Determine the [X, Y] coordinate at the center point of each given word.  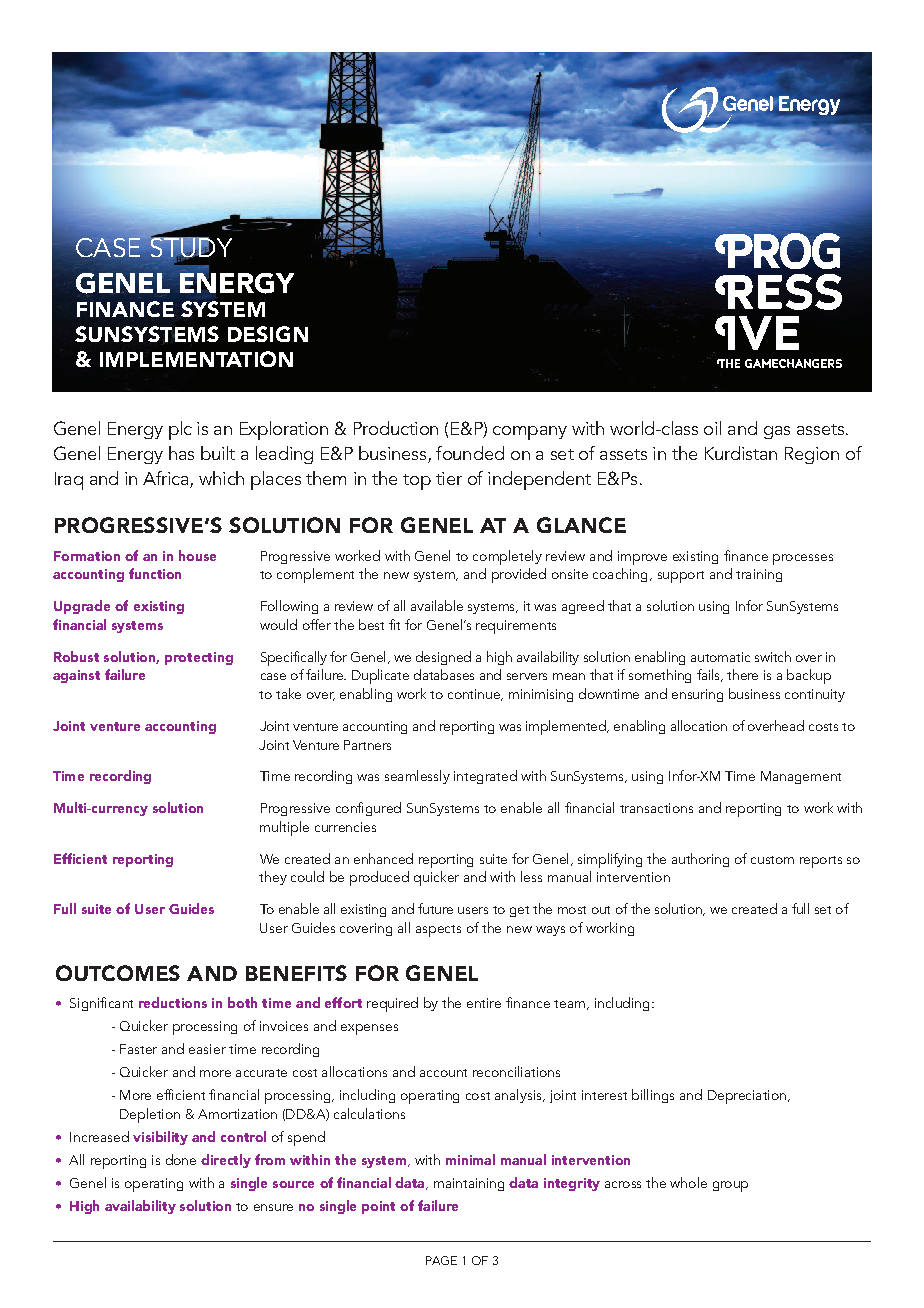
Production [396, 428]
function [155, 573]
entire [484, 1003]
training [759, 575]
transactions [656, 808]
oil [712, 428]
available [437, 605]
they [273, 878]
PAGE [441, 1260]
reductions [173, 1002]
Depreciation [747, 1097]
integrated [485, 777]
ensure [273, 1207]
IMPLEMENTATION [196, 359]
